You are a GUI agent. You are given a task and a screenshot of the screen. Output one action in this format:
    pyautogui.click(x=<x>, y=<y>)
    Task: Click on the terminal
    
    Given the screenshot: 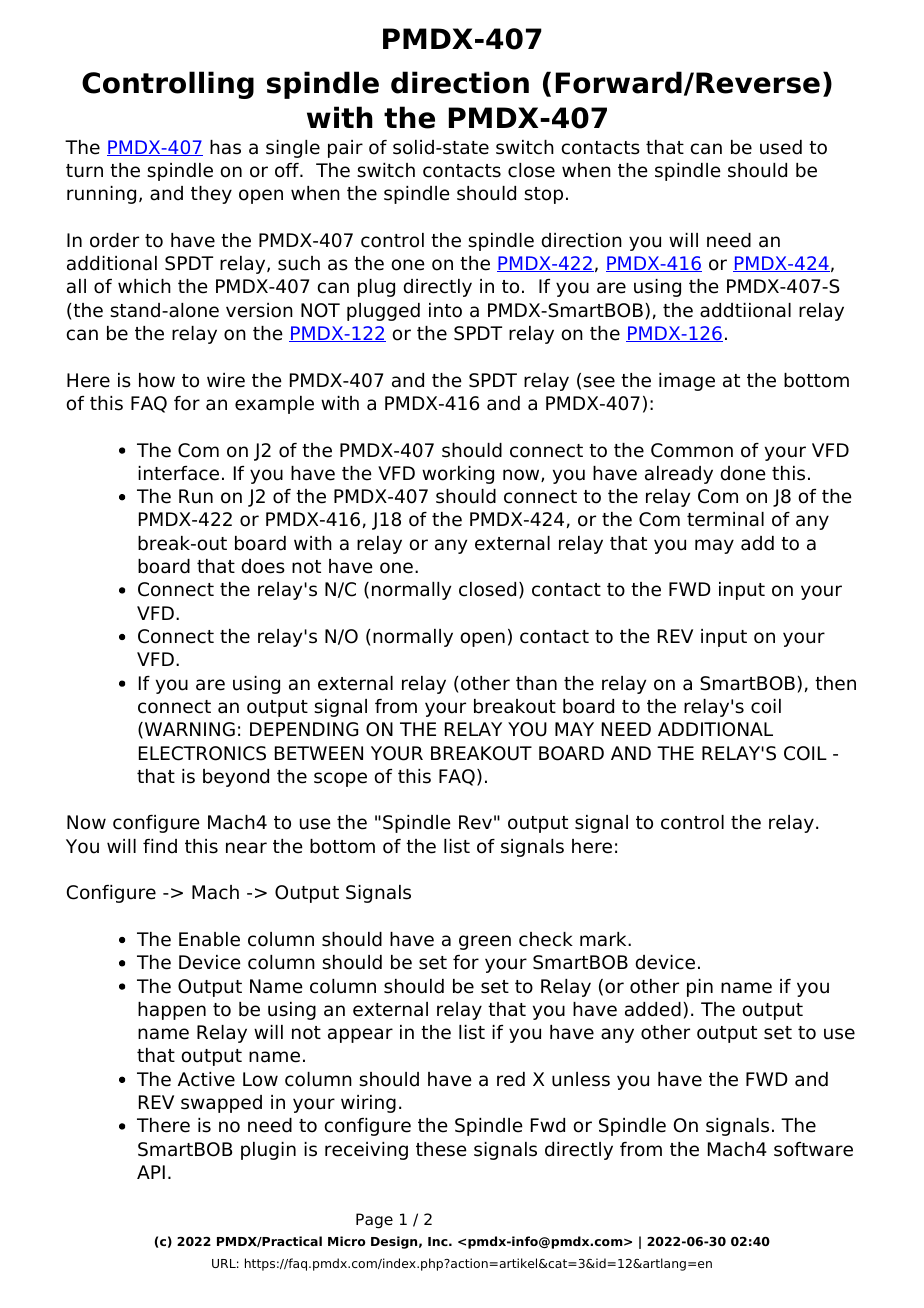 What is the action you would take?
    pyautogui.click(x=725, y=519)
